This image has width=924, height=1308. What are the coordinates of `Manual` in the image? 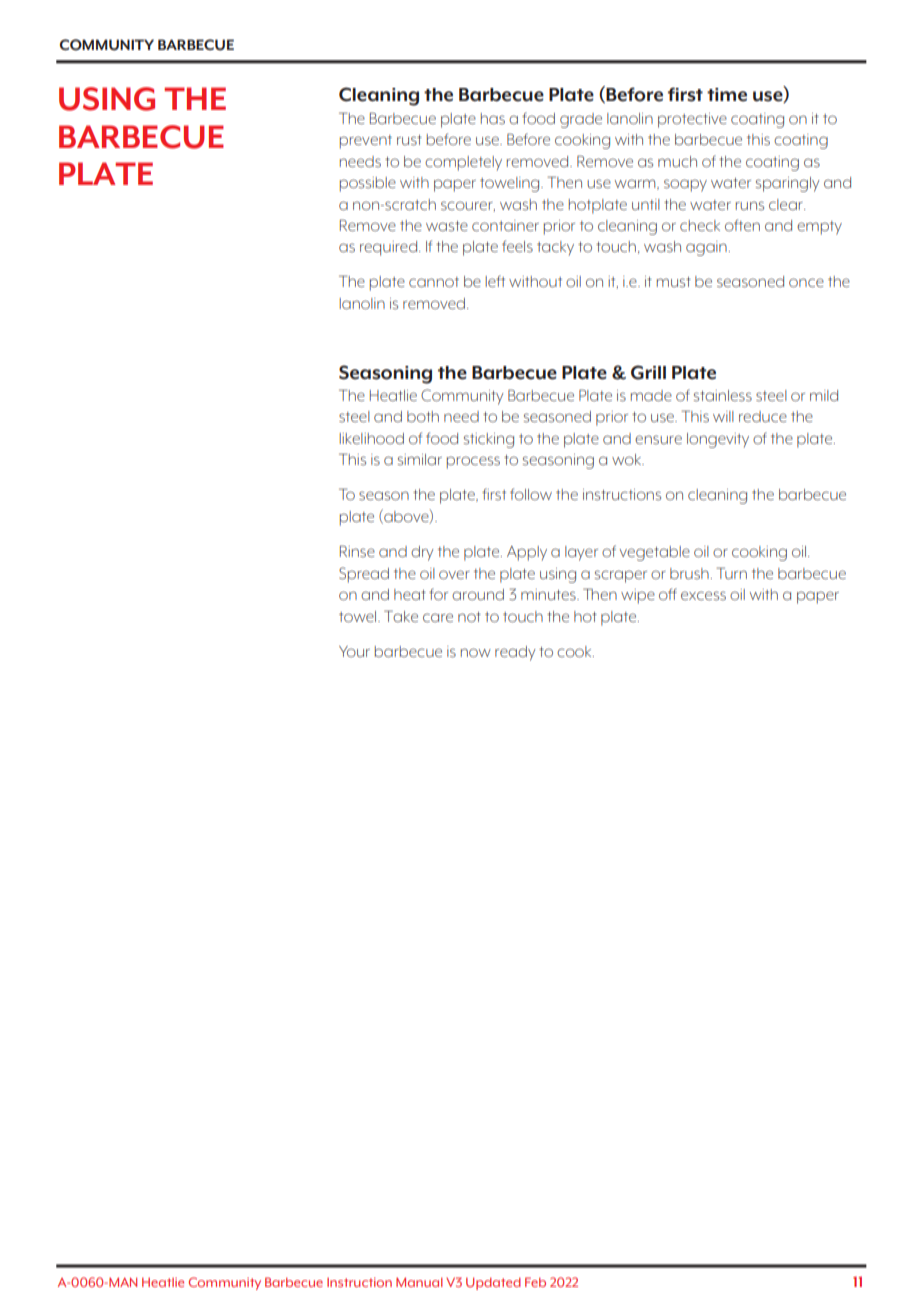 It's located at (419, 1282).
